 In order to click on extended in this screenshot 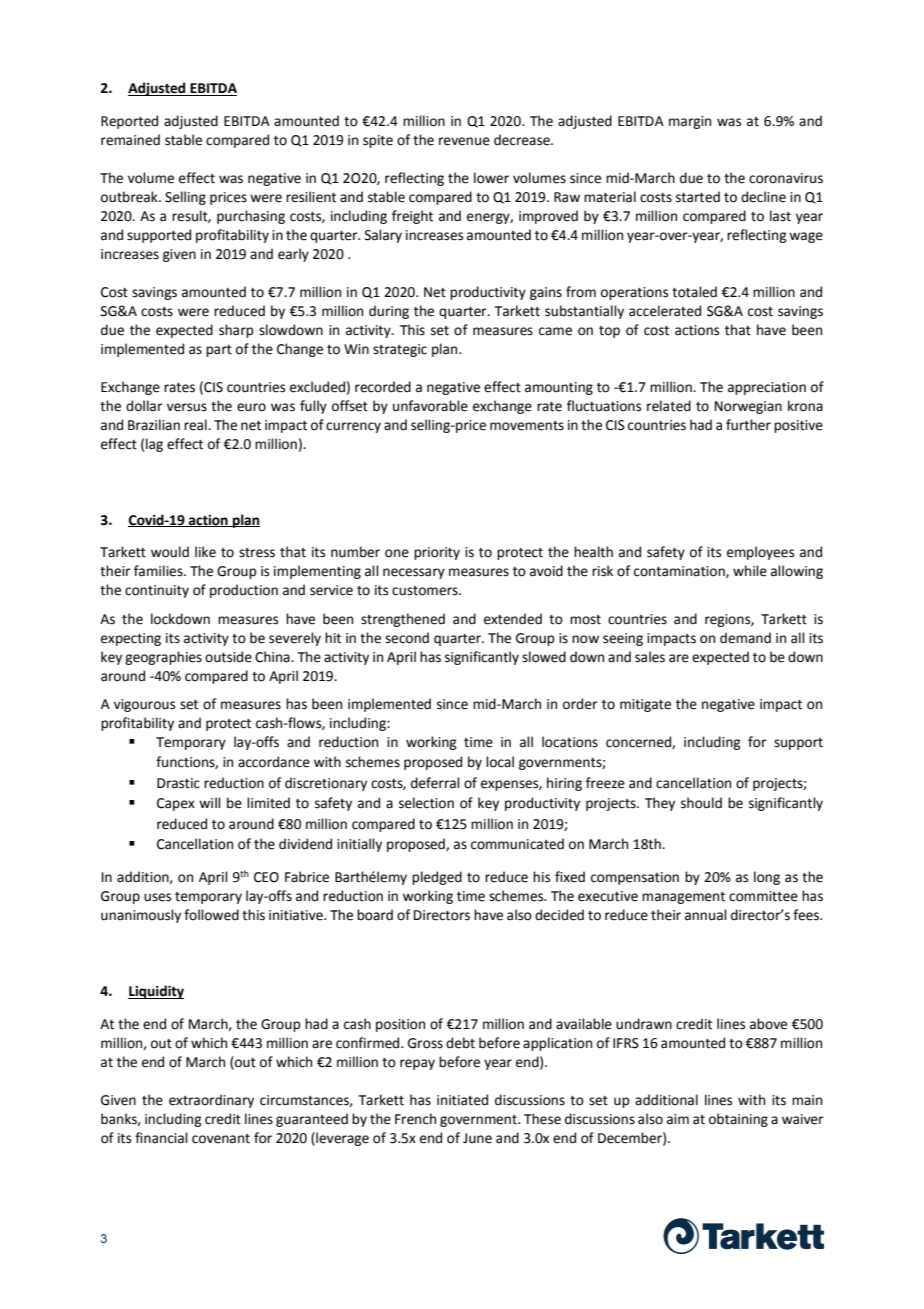, I will do `click(513, 619)`.
